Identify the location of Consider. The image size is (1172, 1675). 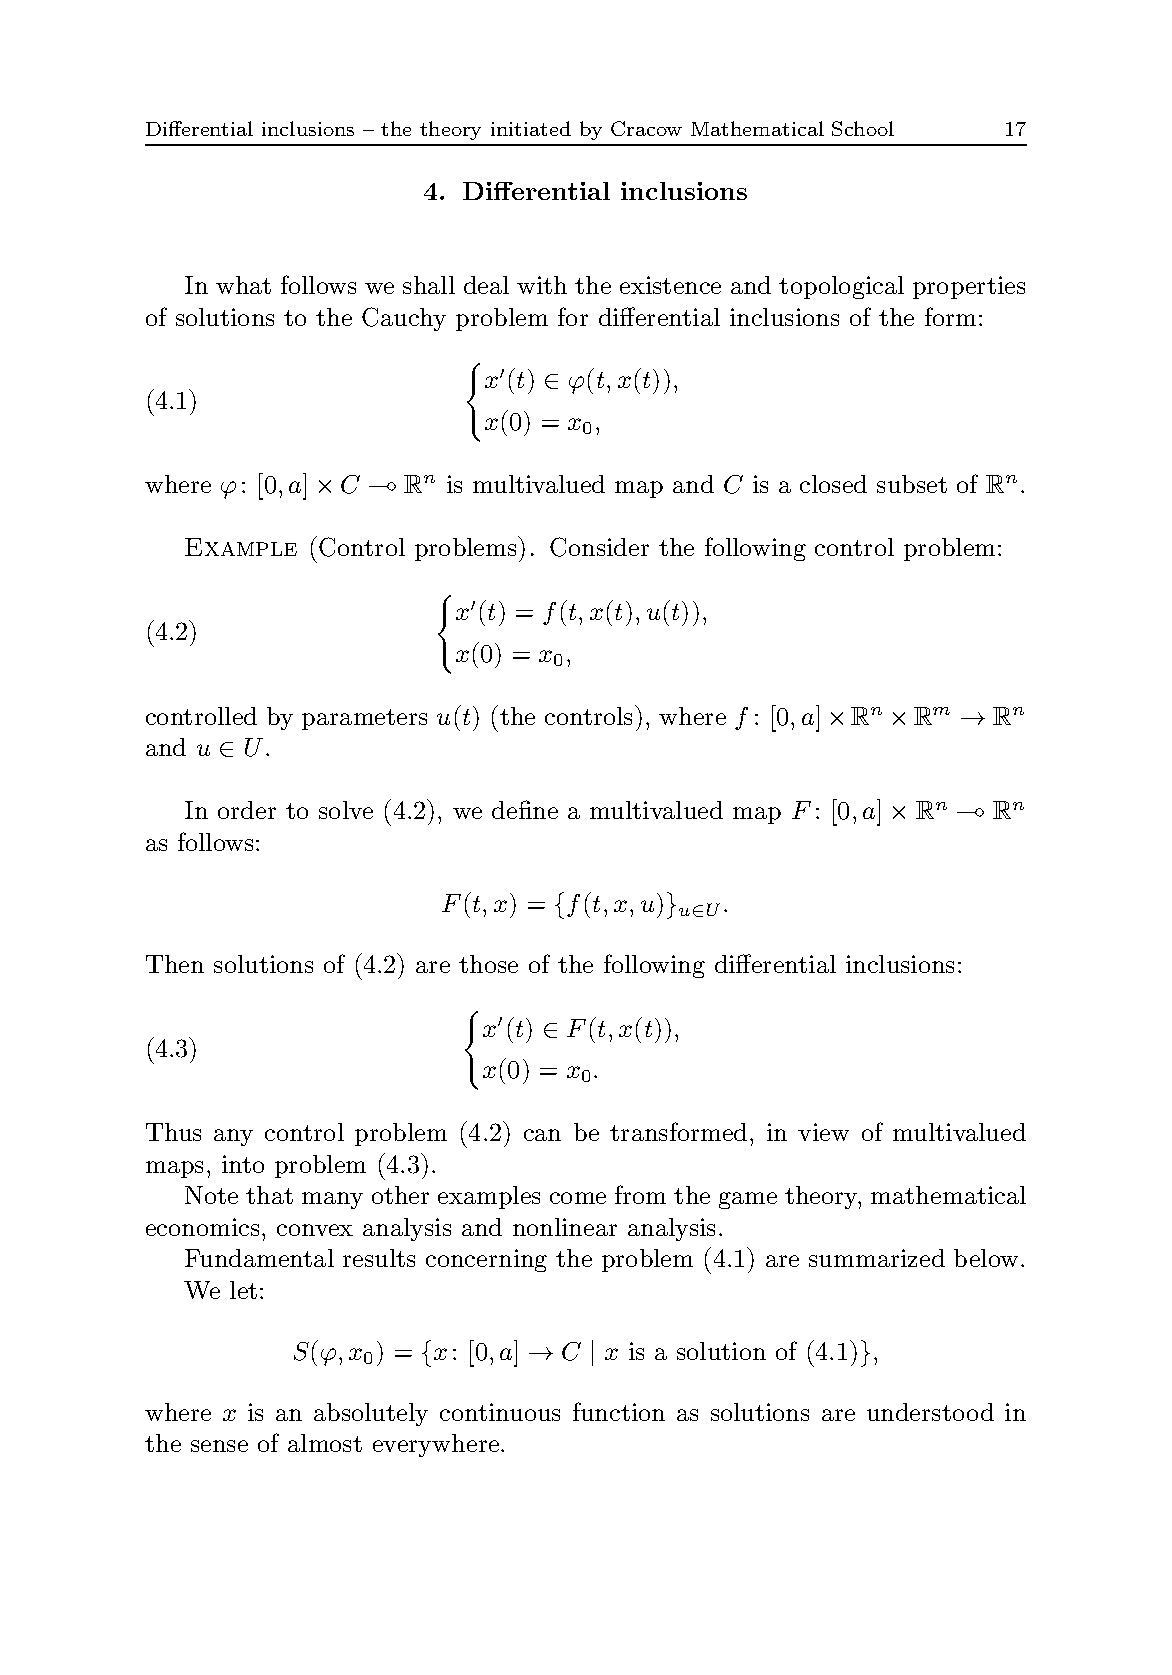
(599, 547).
